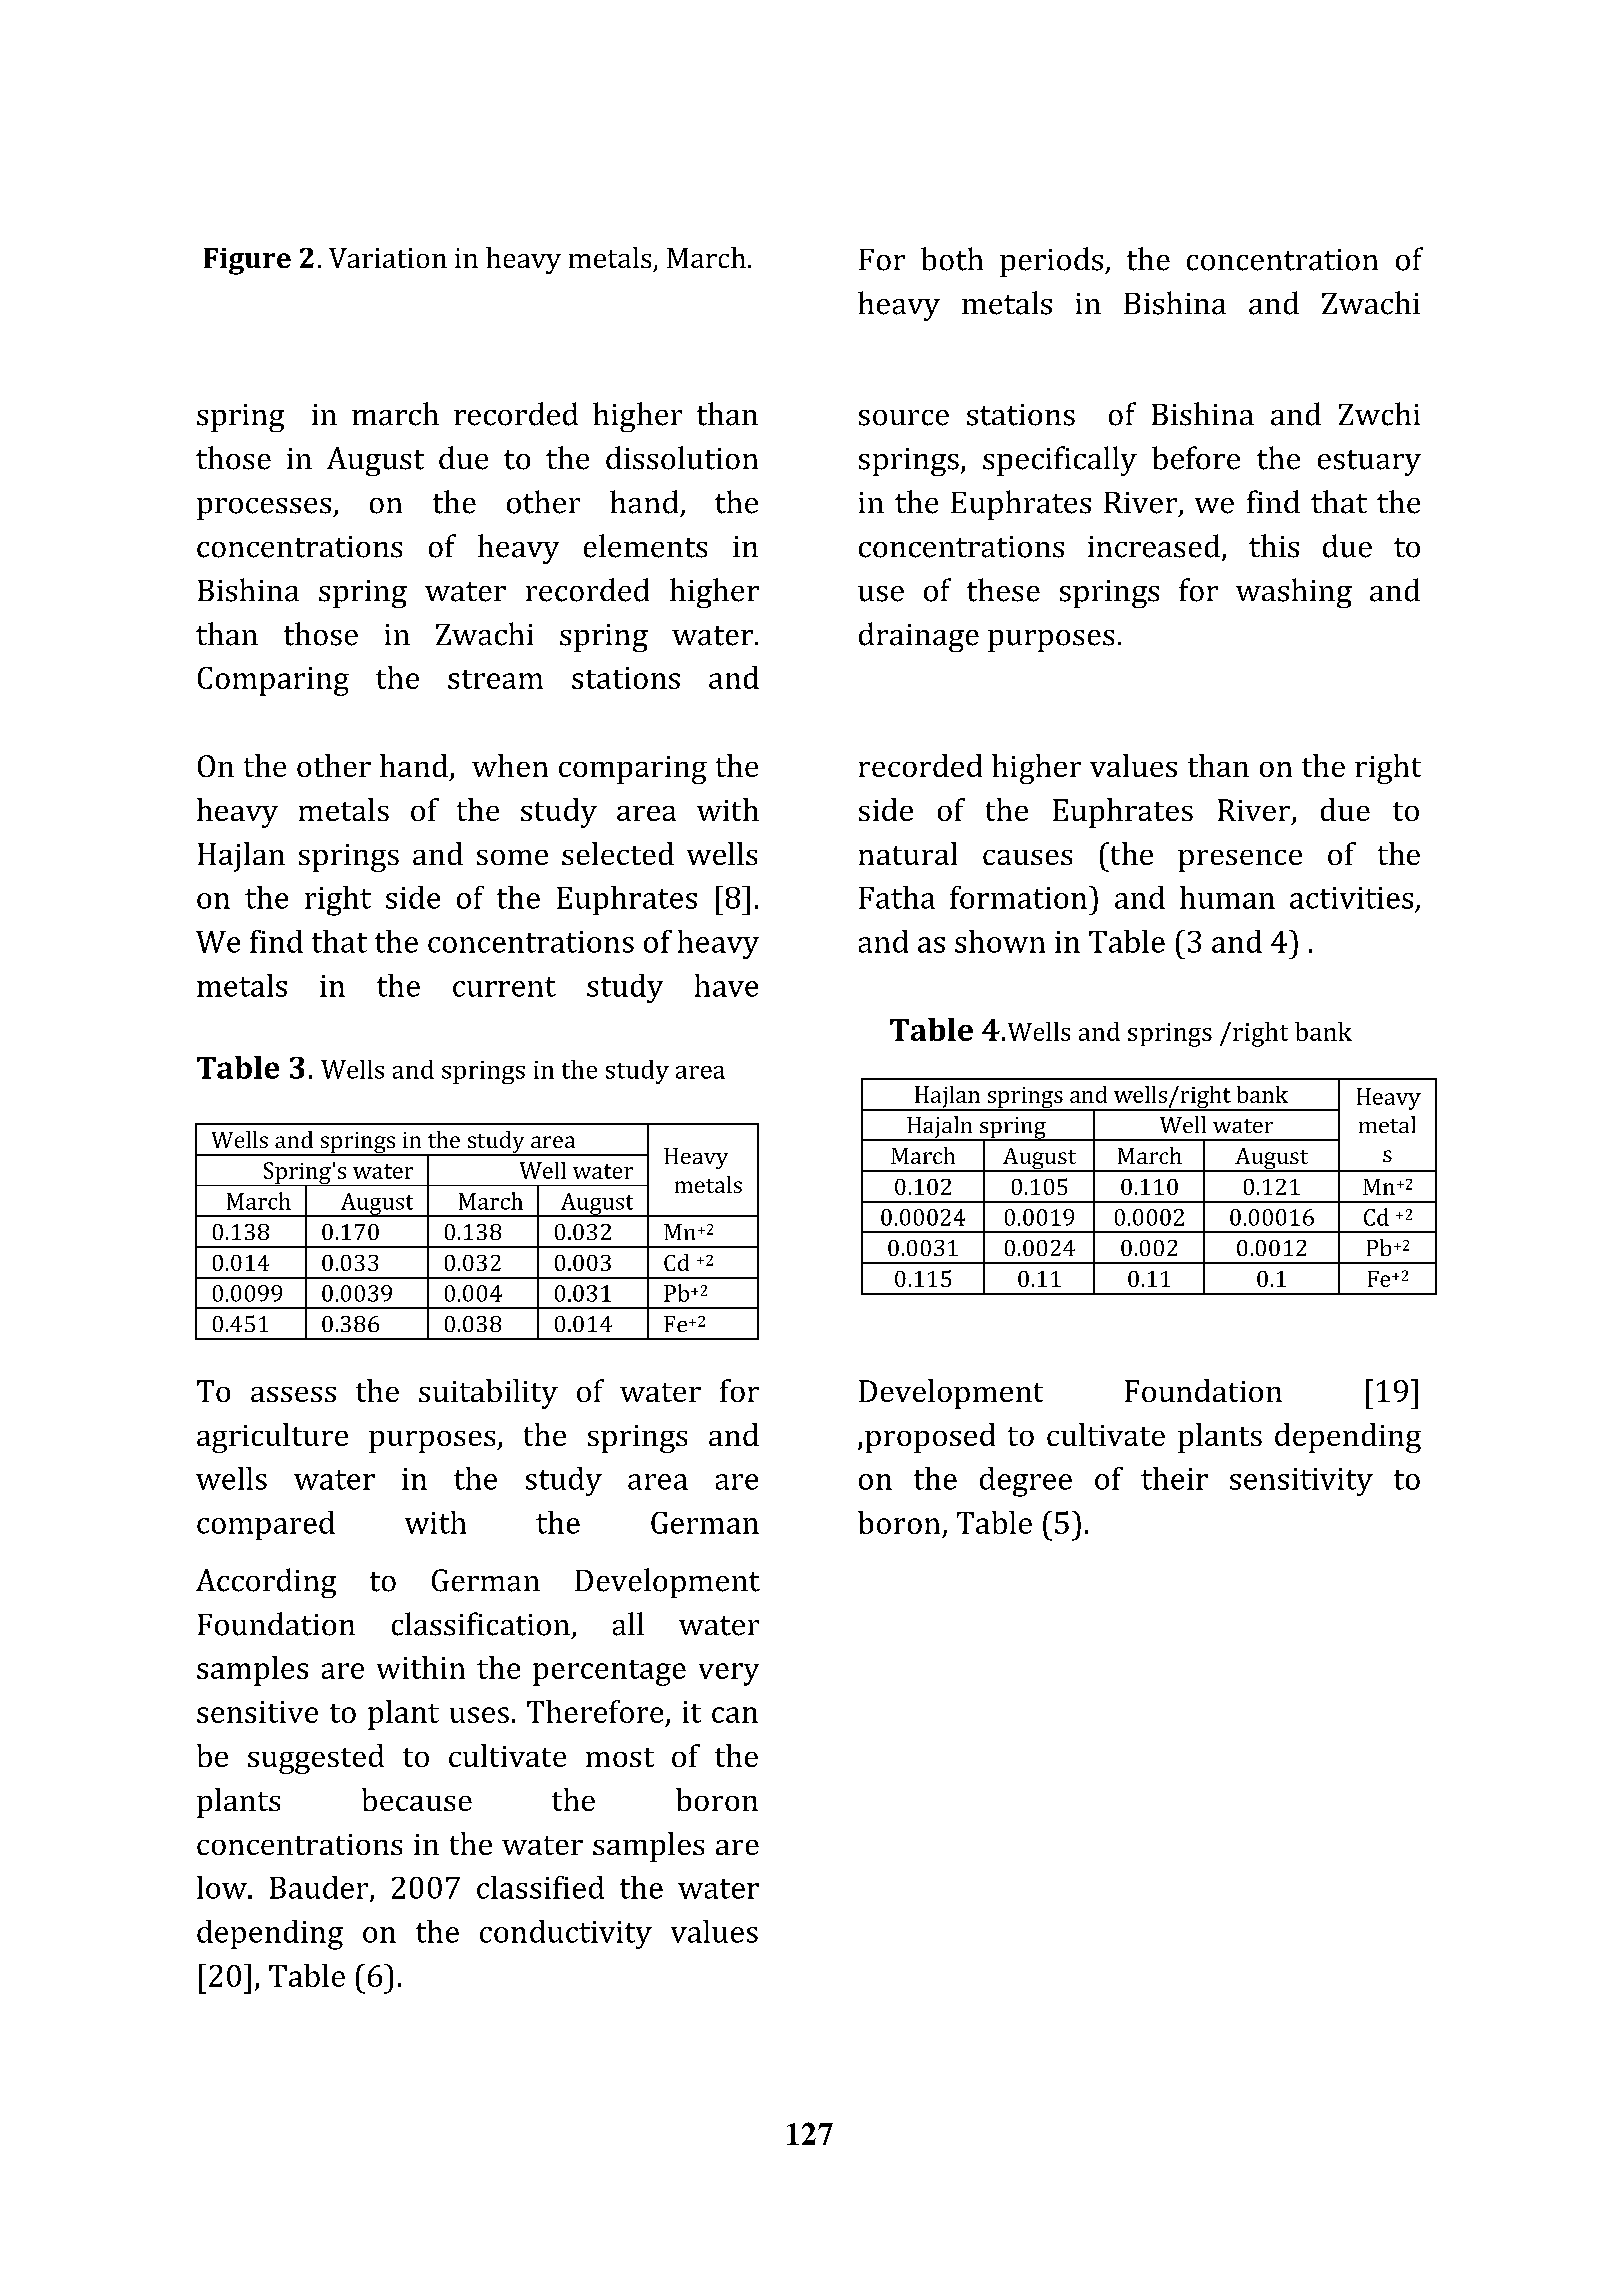 This document has width=1617, height=2286. Describe the element at coordinates (1294, 593) in the document. I see `washing` at that location.
